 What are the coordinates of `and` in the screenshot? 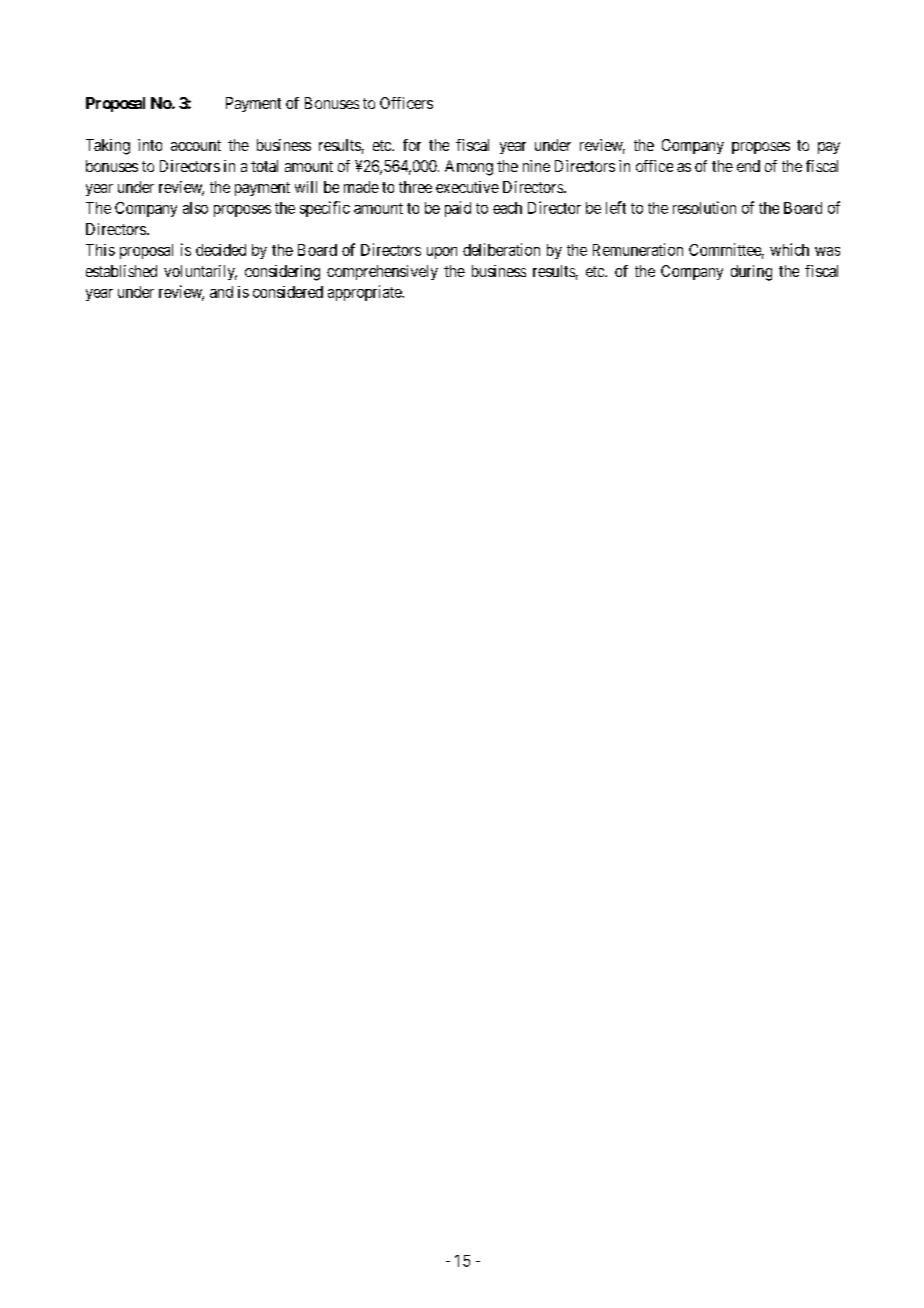 It's located at (221, 292).
